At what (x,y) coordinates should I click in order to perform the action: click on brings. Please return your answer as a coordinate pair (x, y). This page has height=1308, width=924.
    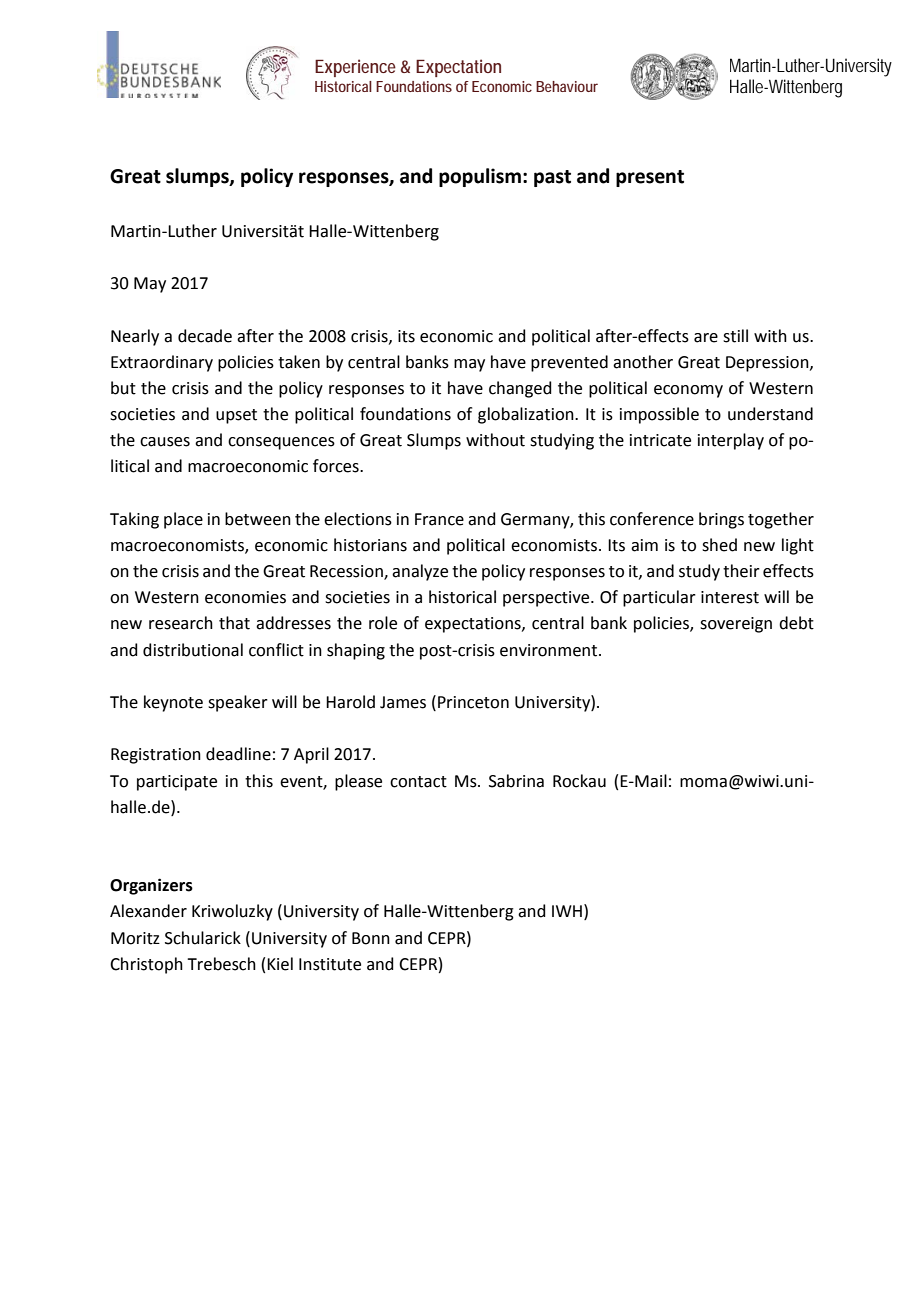
    Looking at the image, I should click on (721, 520).
